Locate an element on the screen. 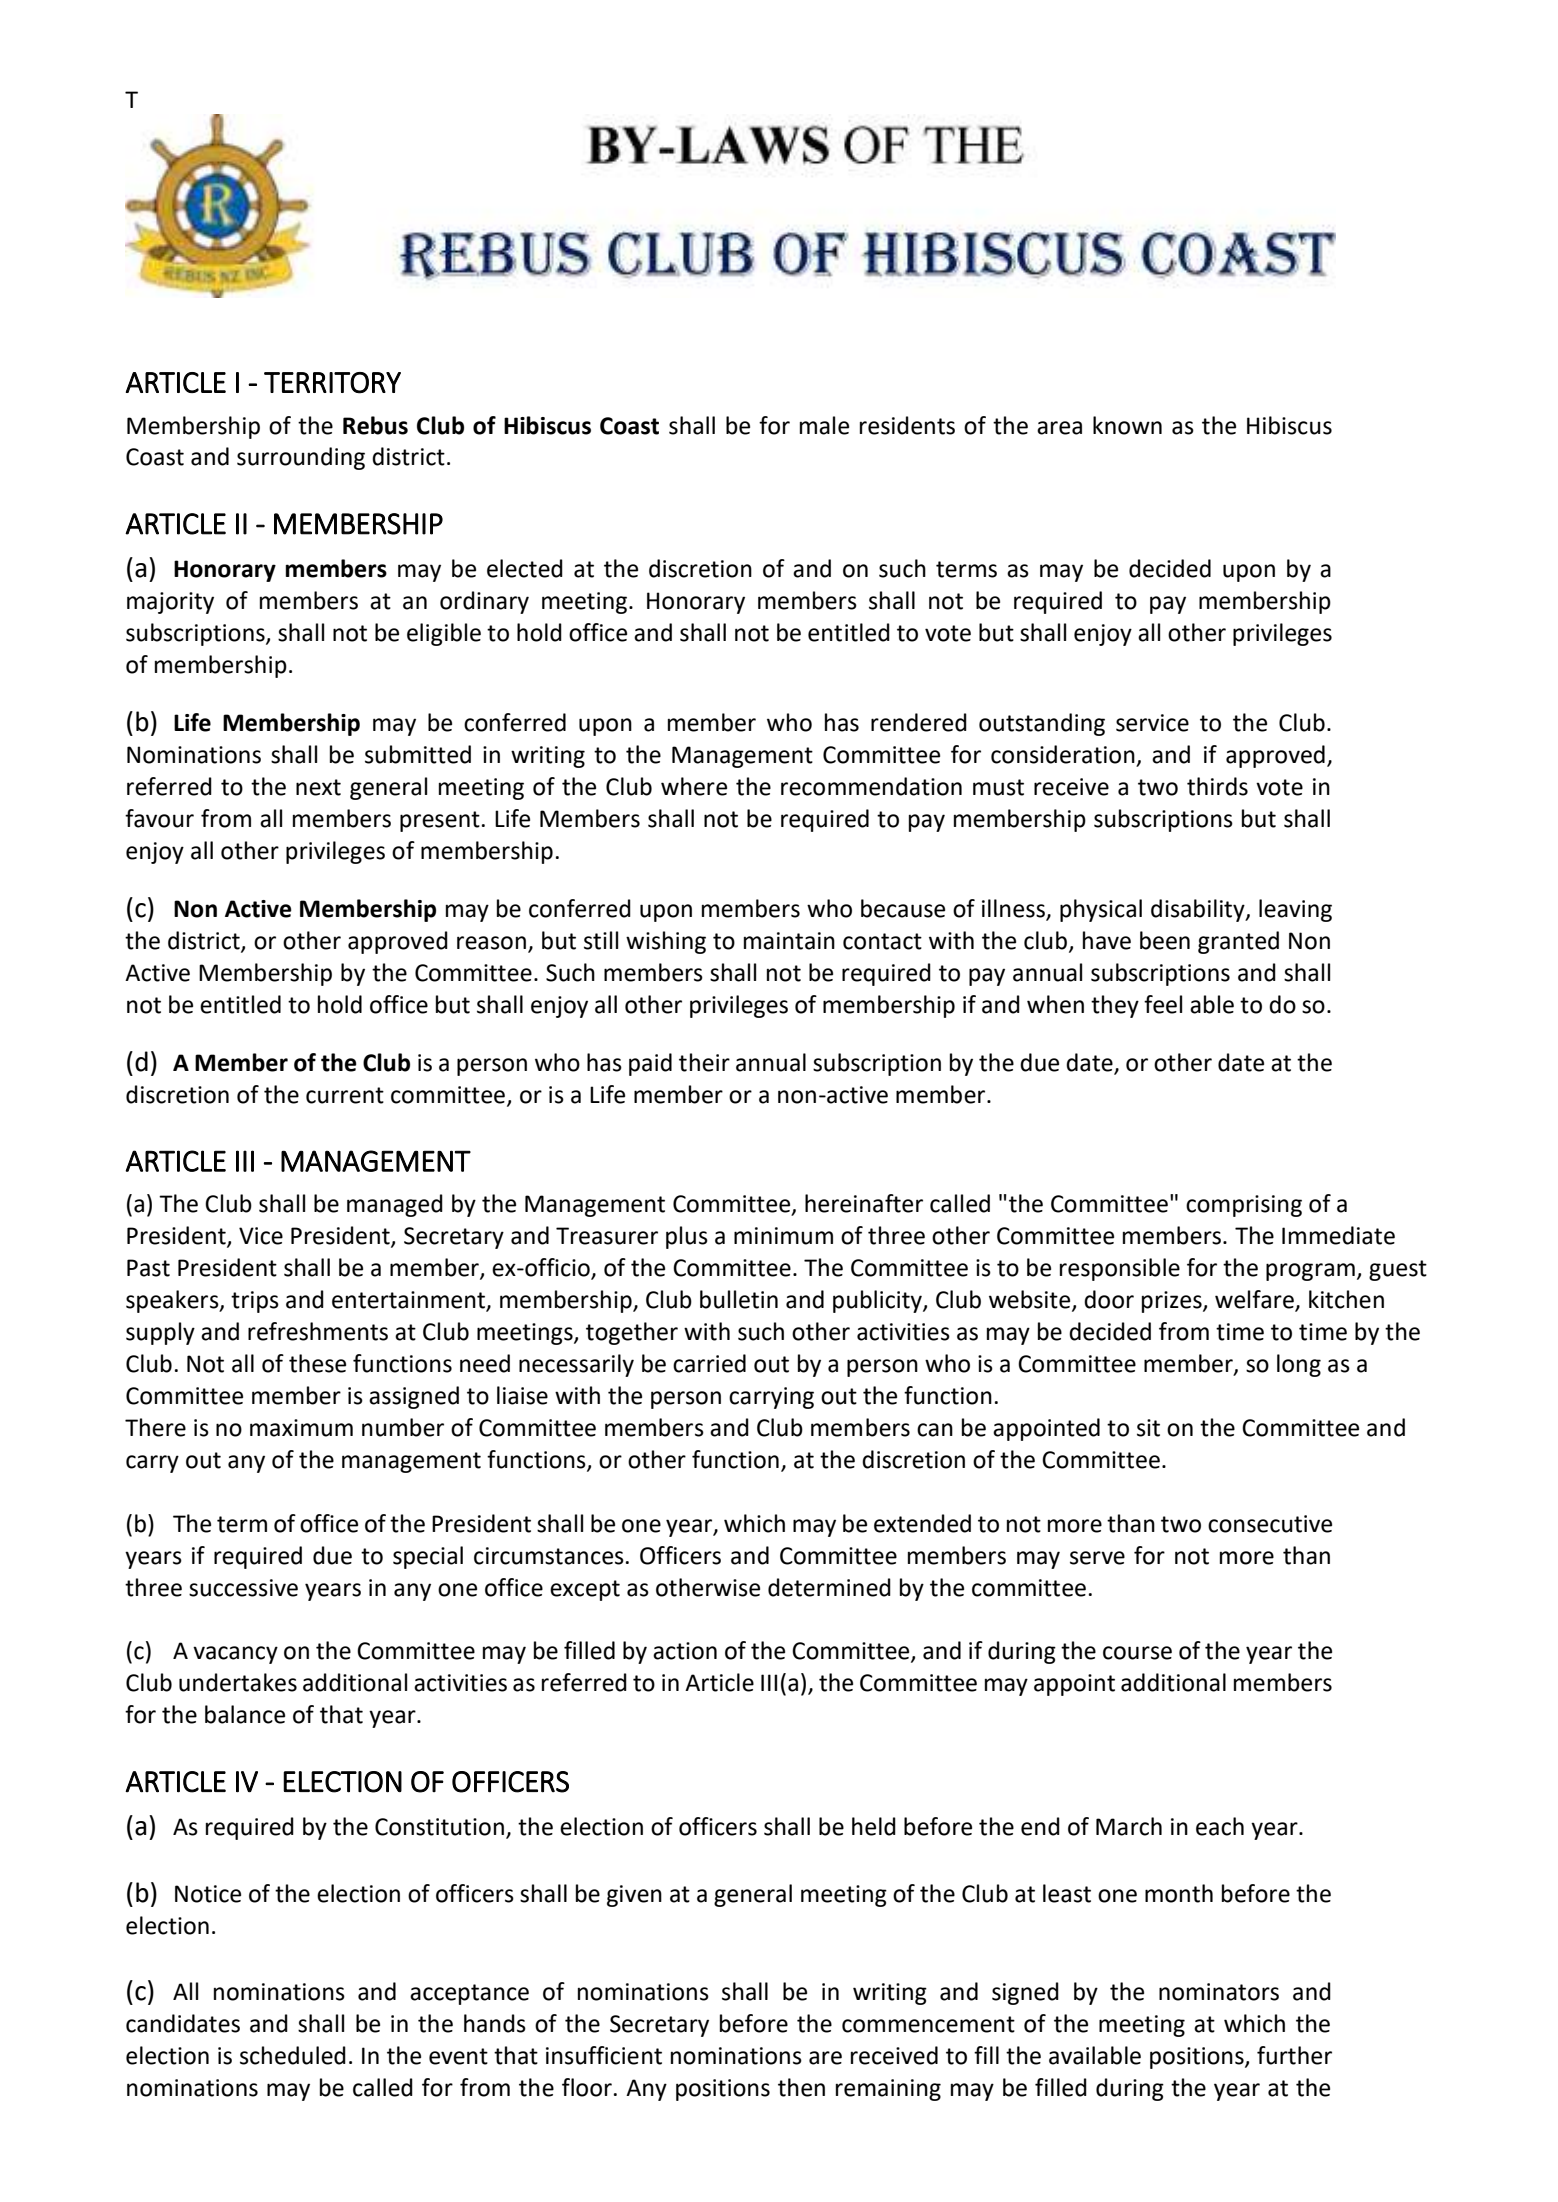 This screenshot has height=2202, width=1558. current is located at coordinates (345, 1095).
